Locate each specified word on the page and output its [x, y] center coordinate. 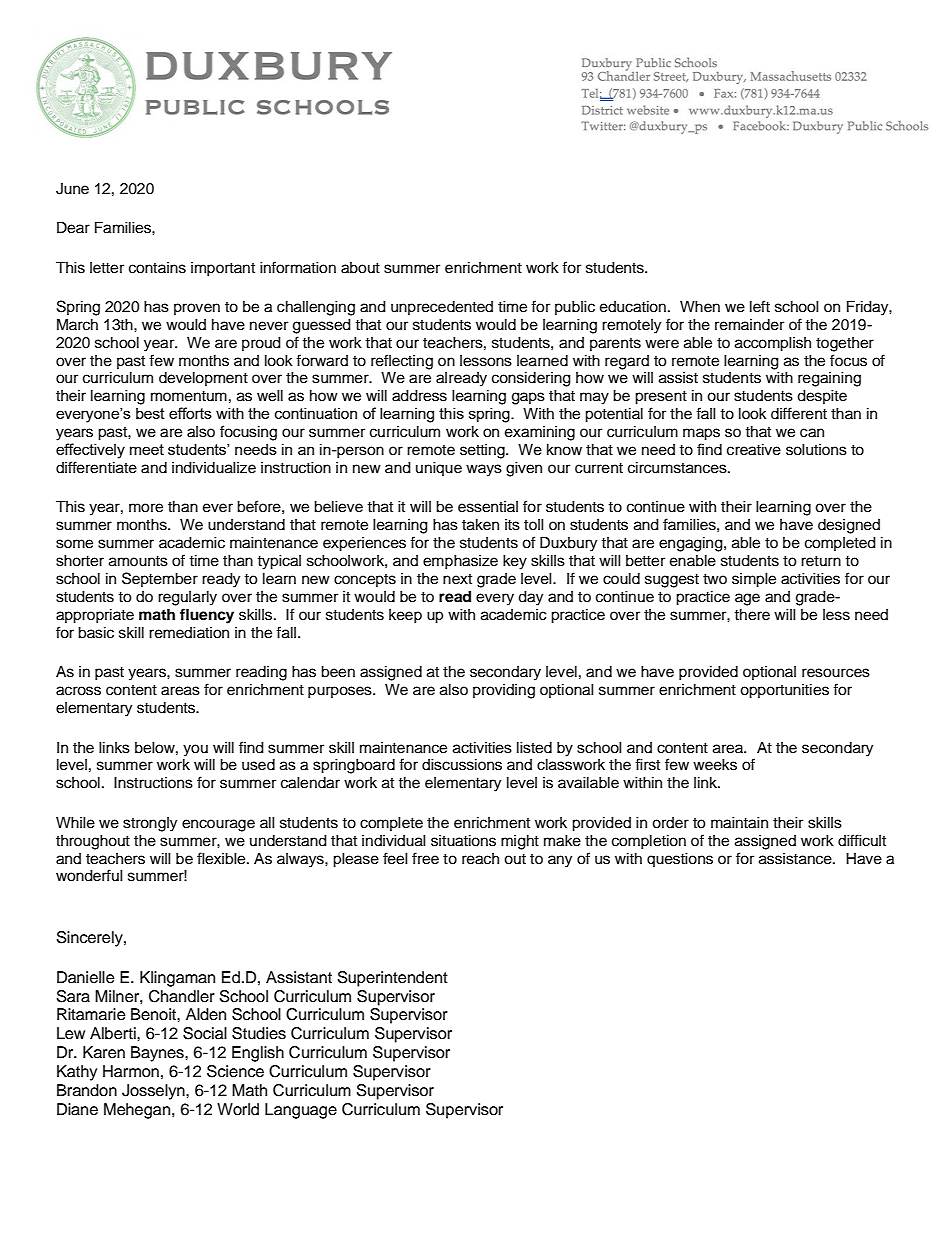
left [760, 306]
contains [157, 268]
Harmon [131, 1071]
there [752, 615]
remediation [189, 633]
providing [504, 691]
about [360, 268]
